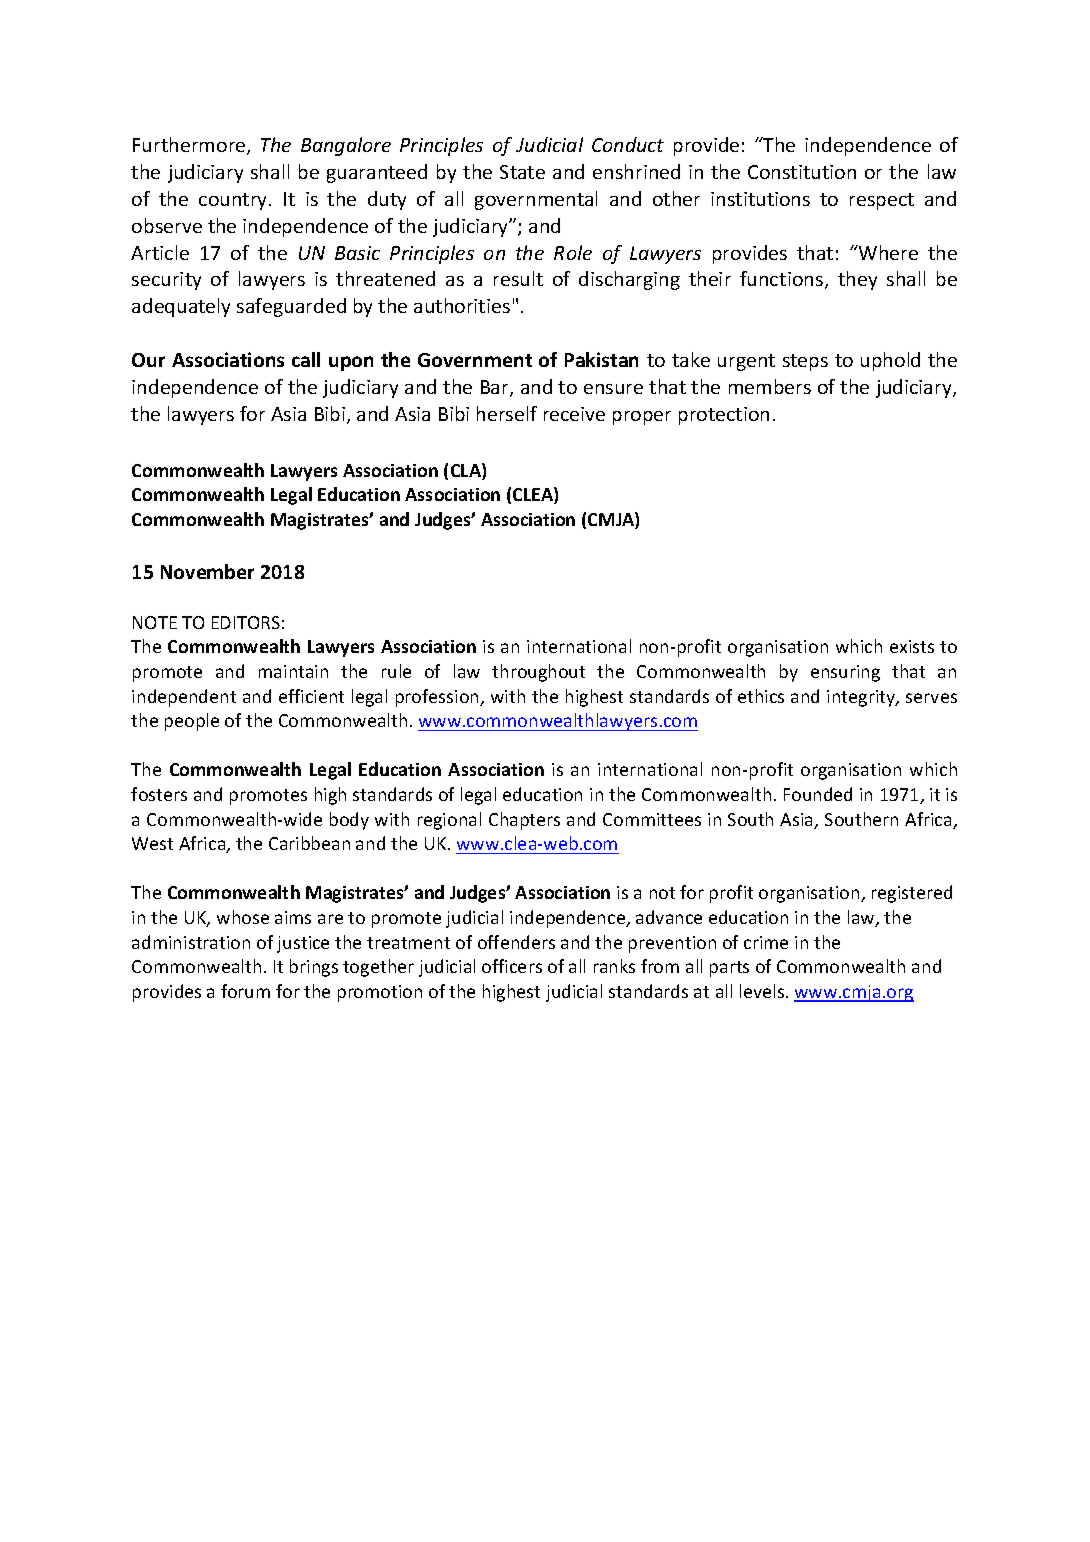 The image size is (1090, 1542). What do you see at coordinates (538, 673) in the page?
I see `throughout` at bounding box center [538, 673].
